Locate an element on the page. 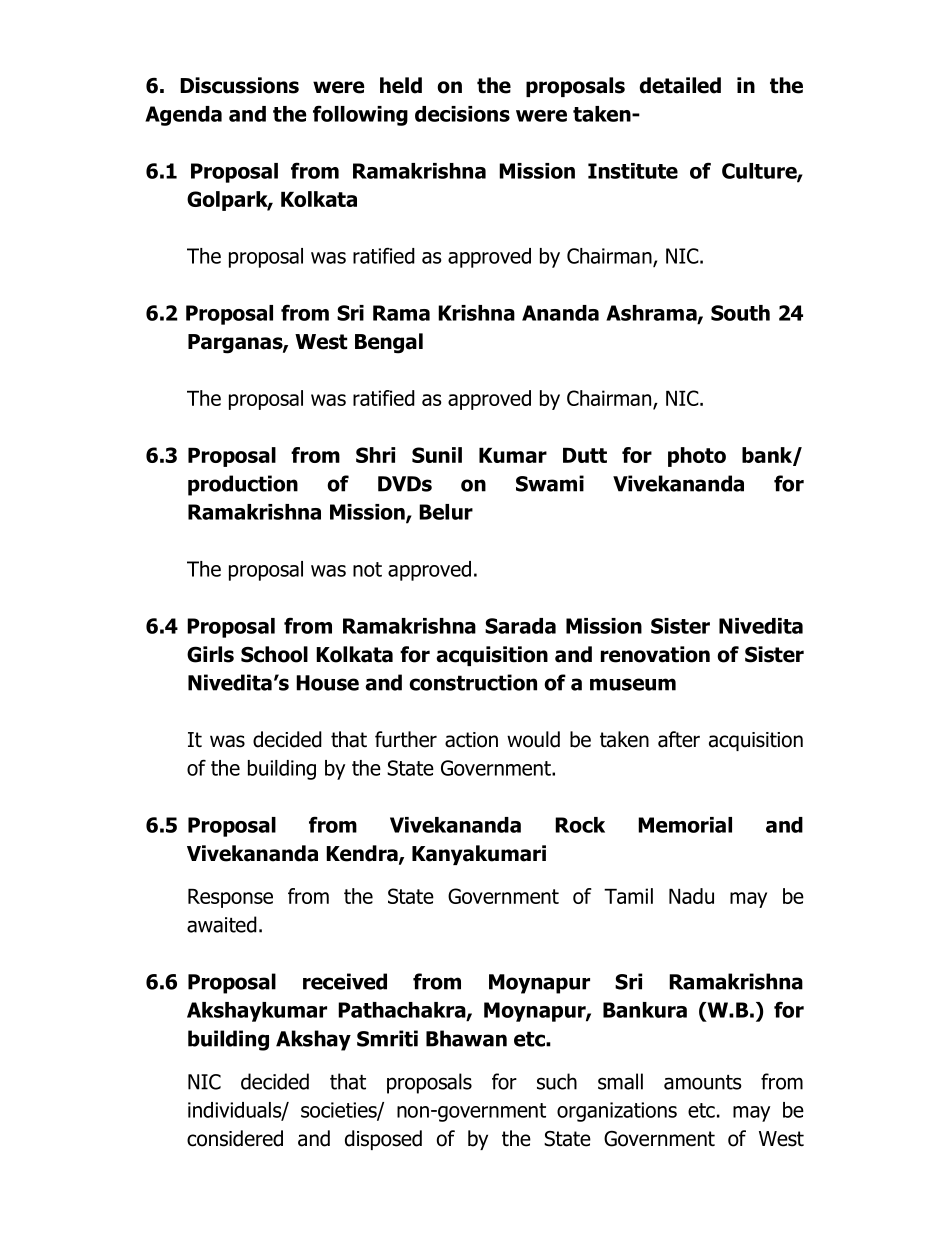 The width and height of the page is (952, 1233). decisions is located at coordinates (462, 114).
